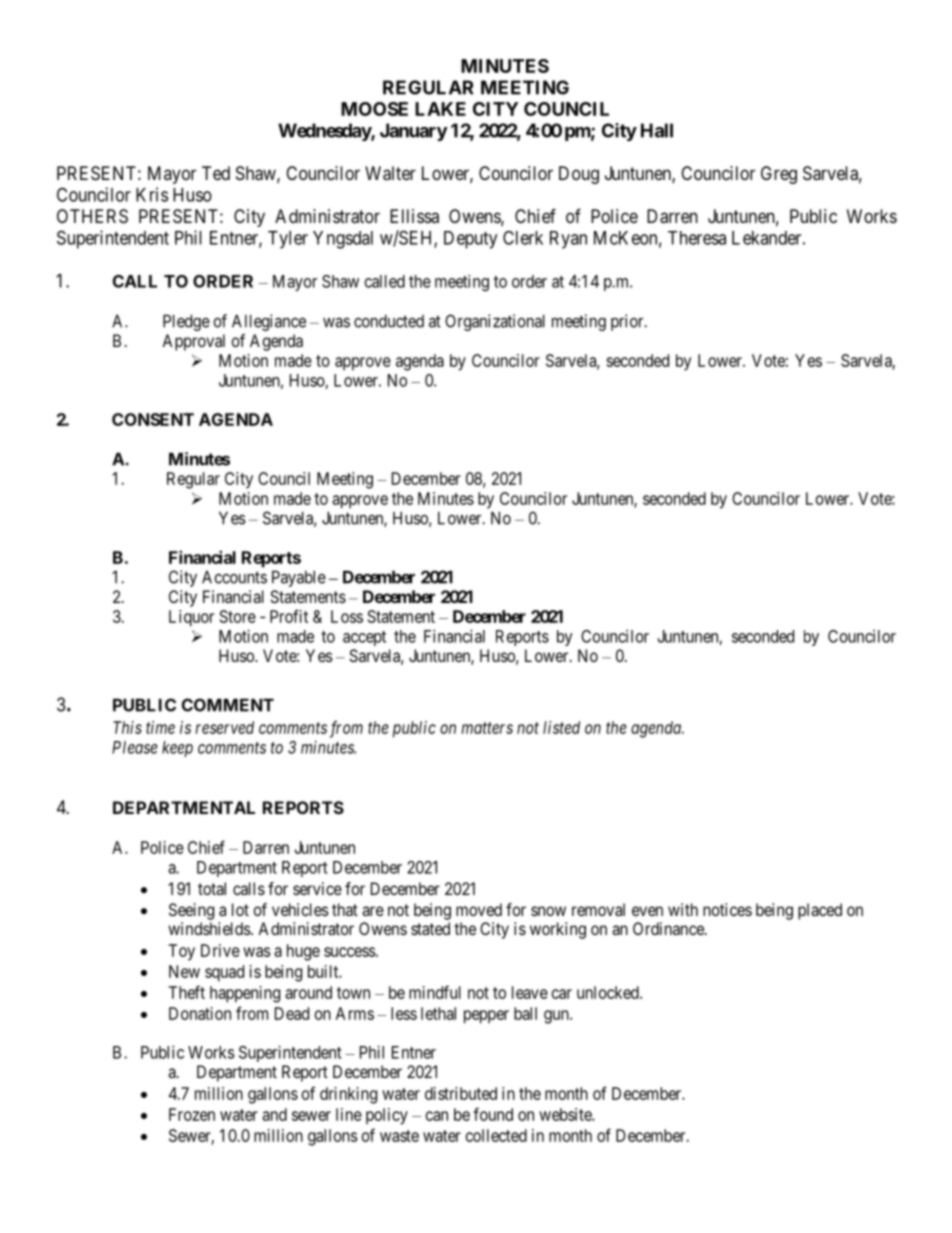 This image has width=952, height=1233. I want to click on website, so click(566, 1114).
